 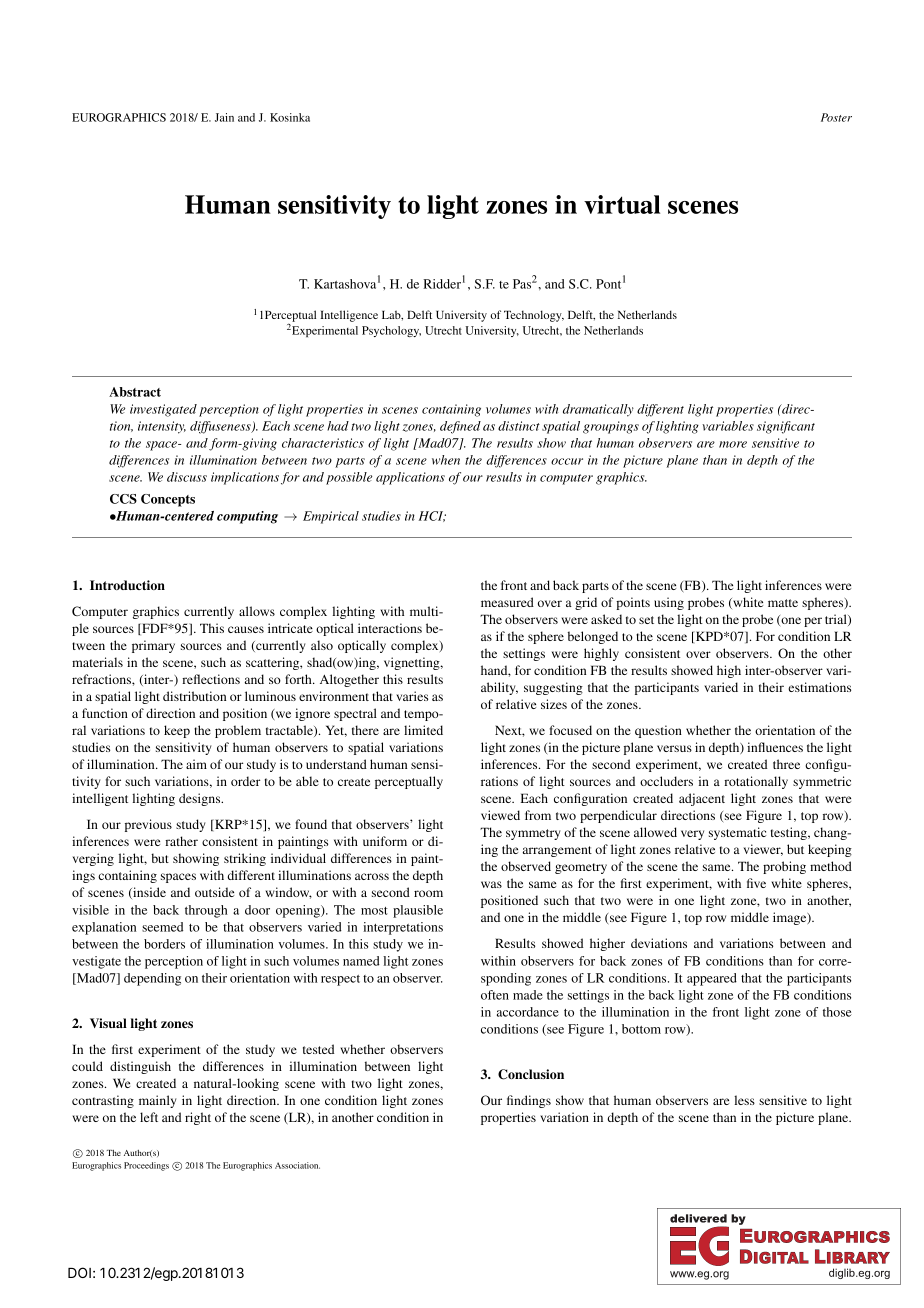 What do you see at coordinates (224, 117) in the image?
I see `Jain` at bounding box center [224, 117].
